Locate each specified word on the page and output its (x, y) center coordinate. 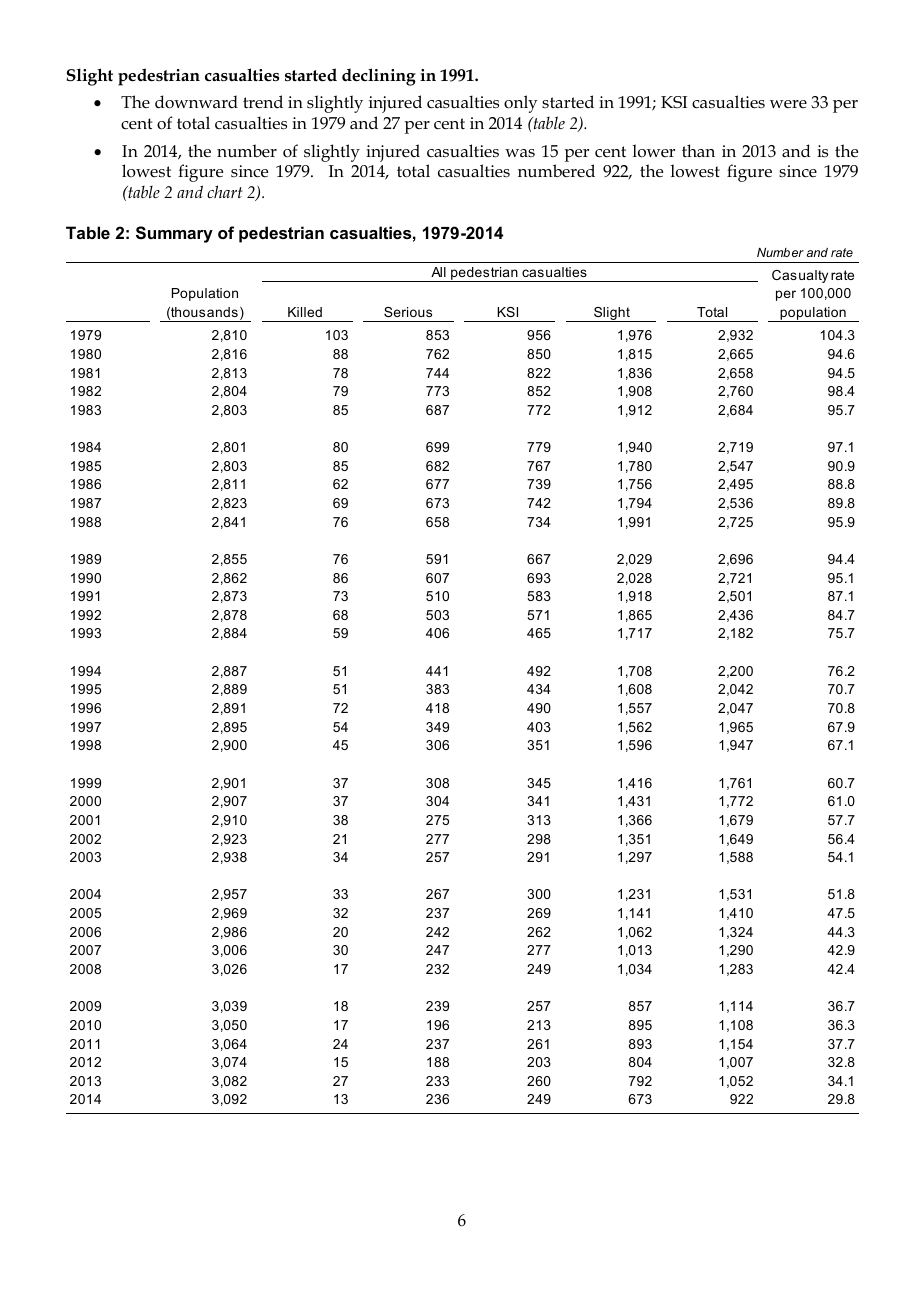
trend (263, 101)
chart (224, 191)
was (520, 153)
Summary (174, 234)
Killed (305, 312)
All (438, 272)
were (788, 104)
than (698, 150)
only (521, 104)
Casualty (800, 276)
